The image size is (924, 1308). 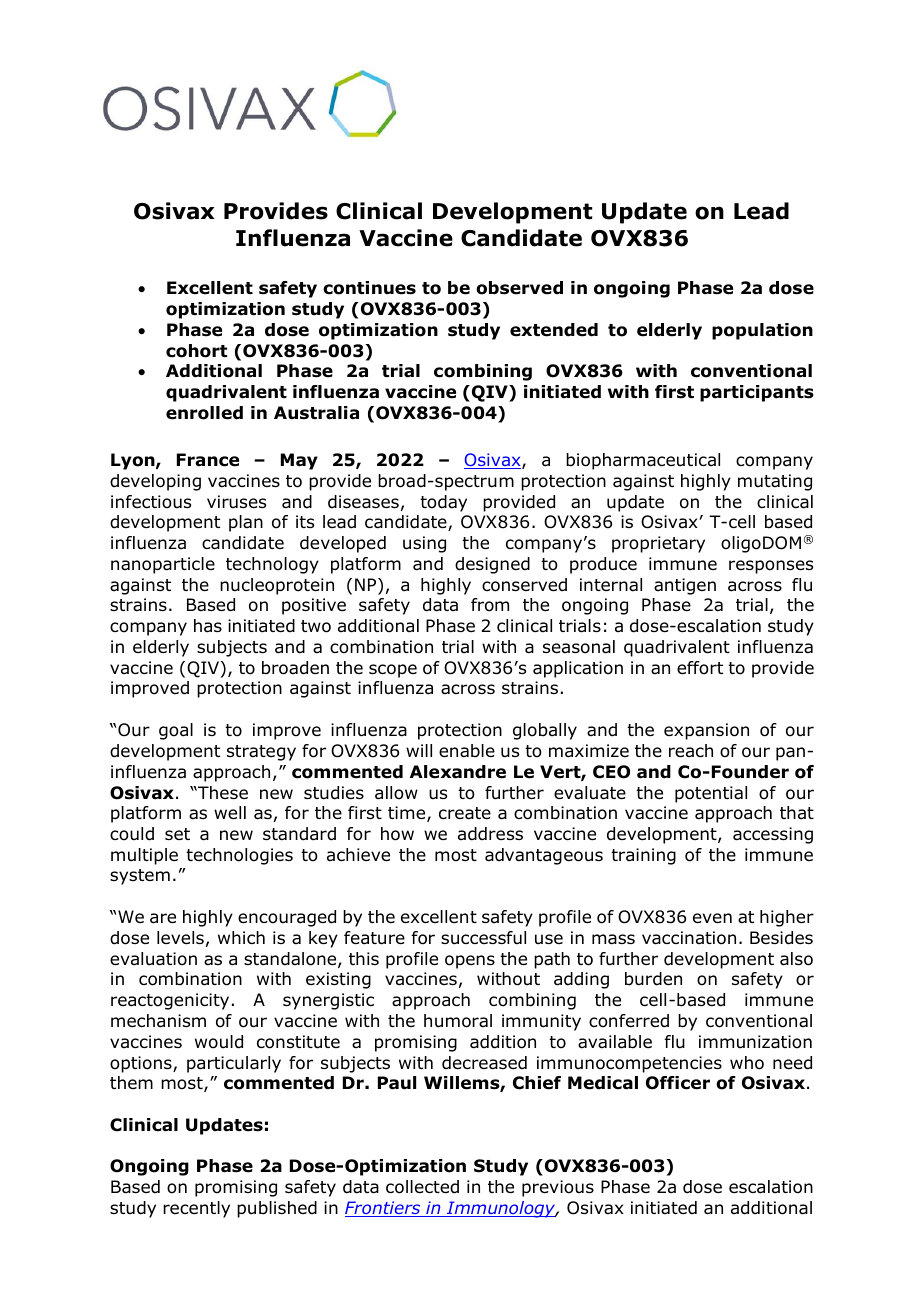 What do you see at coordinates (196, 1209) in the page?
I see `recently` at bounding box center [196, 1209].
